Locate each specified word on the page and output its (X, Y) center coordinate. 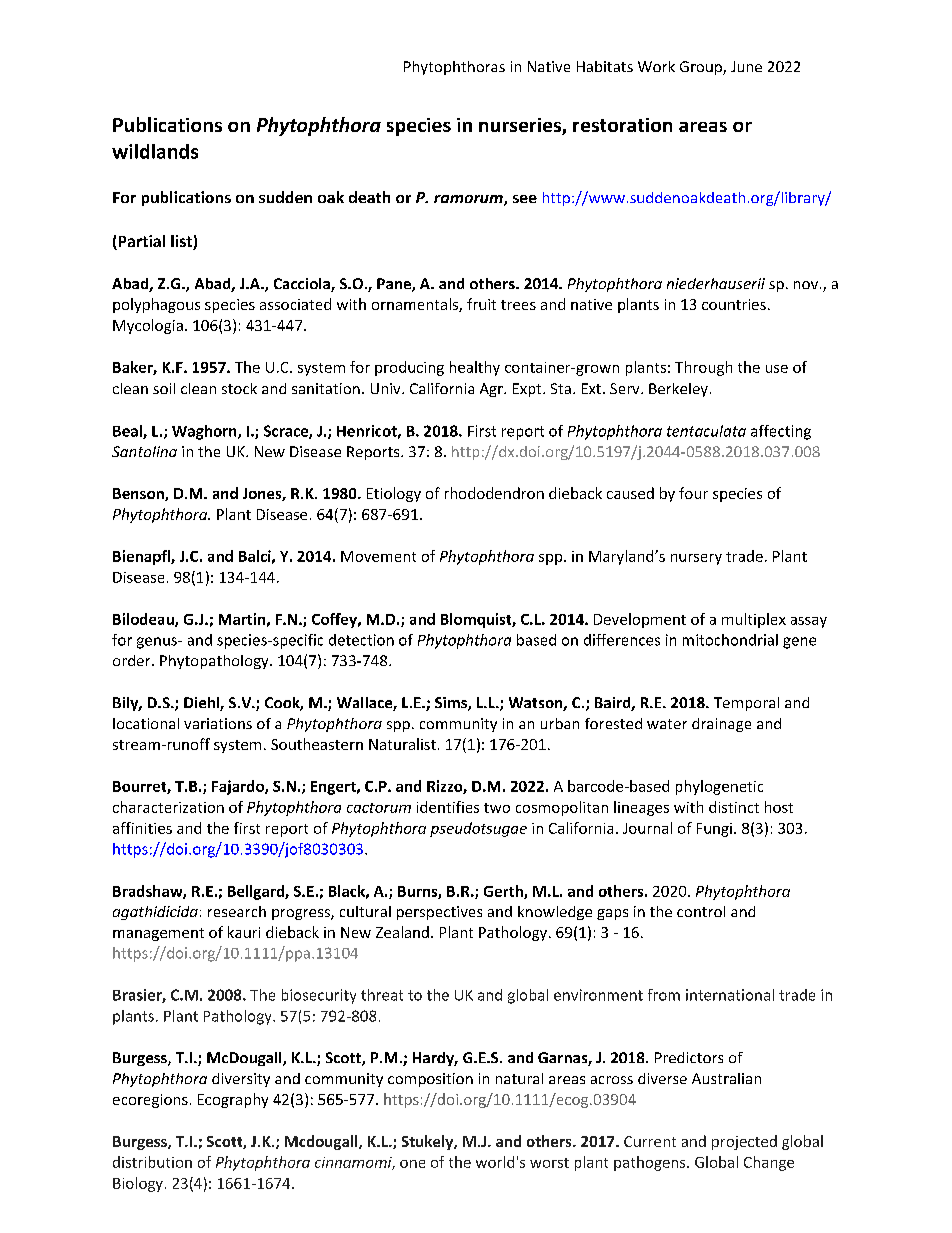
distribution (152, 1162)
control (701, 911)
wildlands (155, 151)
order (133, 660)
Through (703, 368)
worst (549, 1163)
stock (239, 388)
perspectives (439, 913)
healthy (475, 368)
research (237, 911)
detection (361, 640)
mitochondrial (730, 640)
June (746, 66)
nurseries (521, 126)
